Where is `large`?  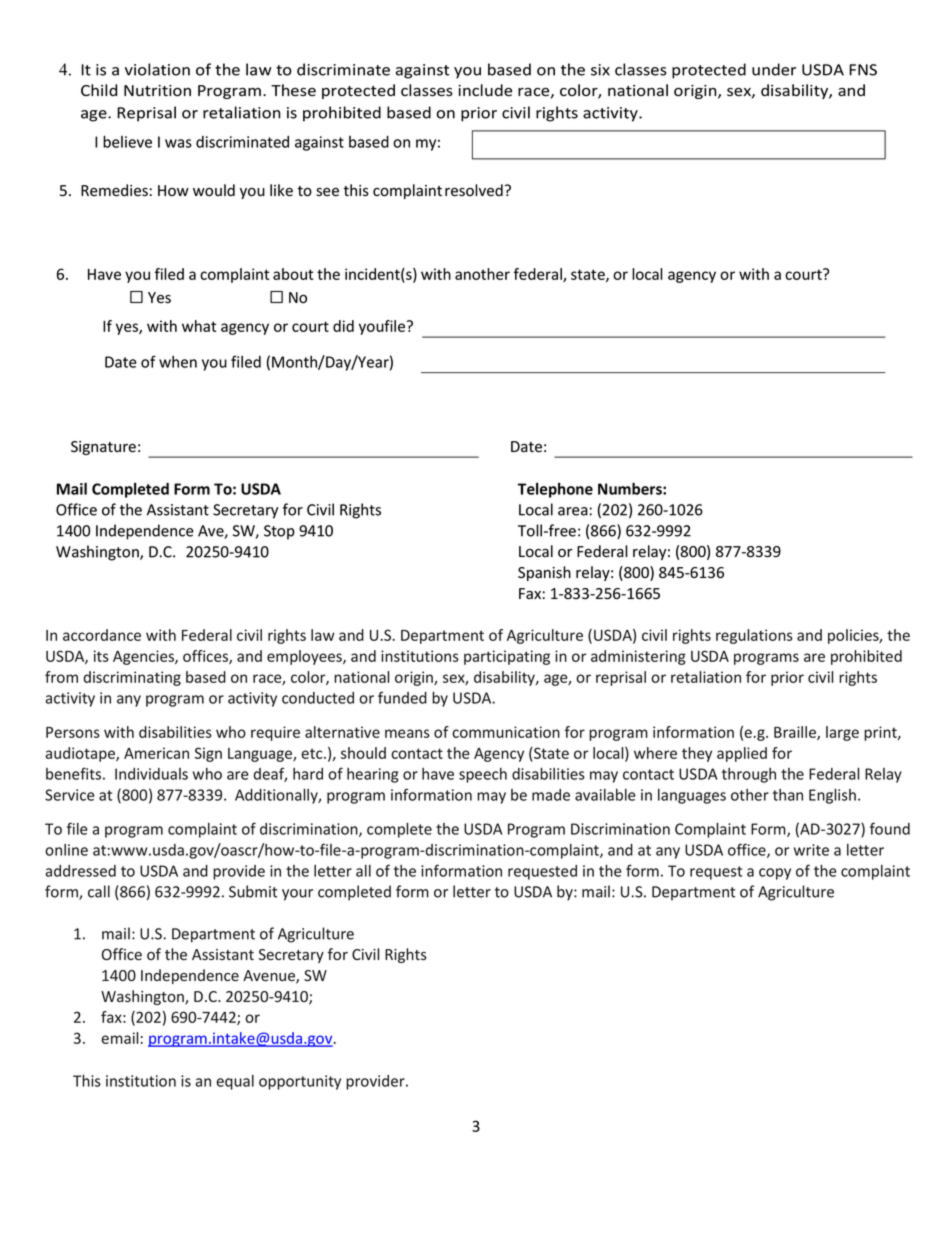 large is located at coordinates (842, 733).
